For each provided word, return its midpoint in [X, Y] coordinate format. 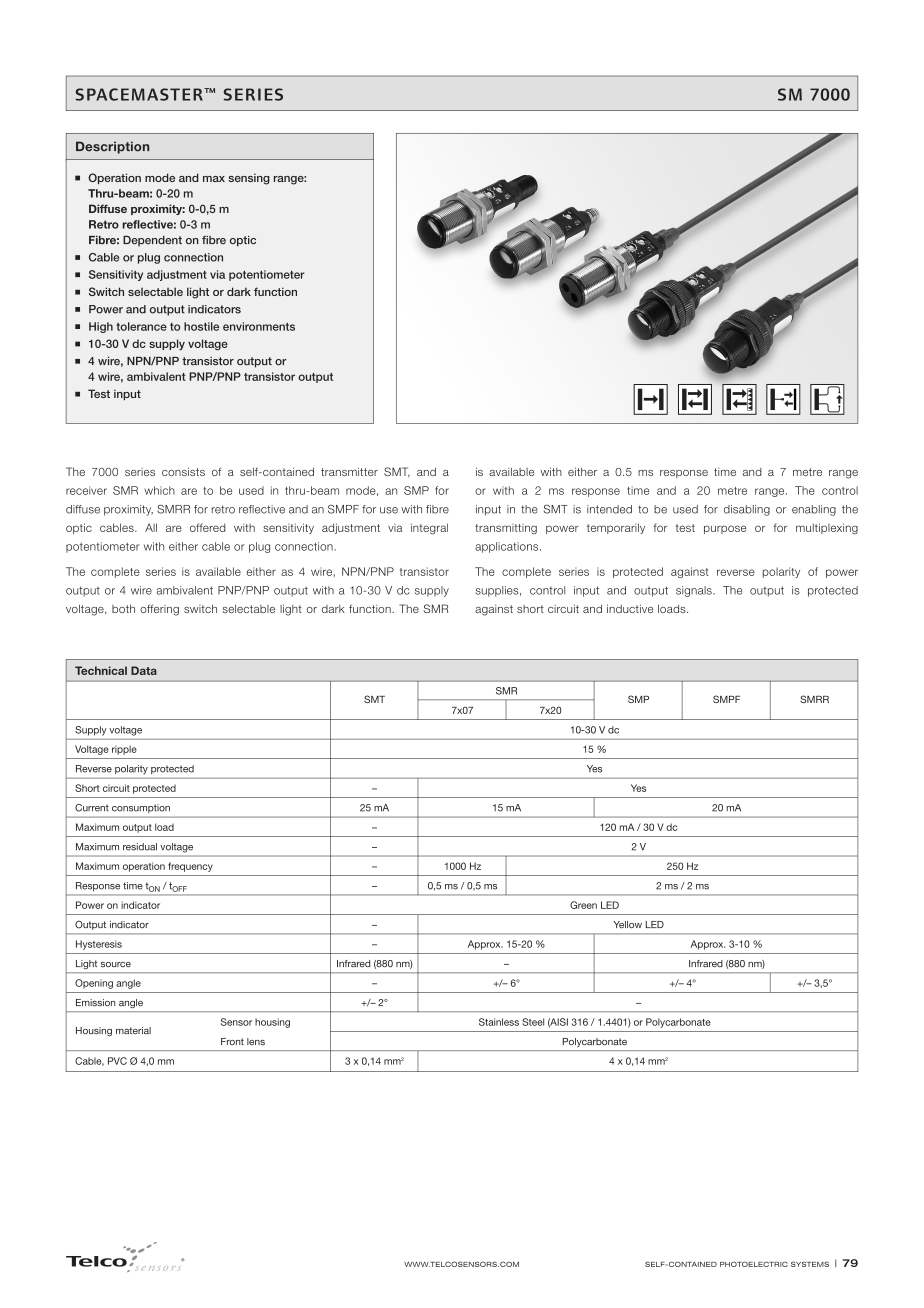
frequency [190, 867]
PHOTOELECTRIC [754, 1264]
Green [583, 905]
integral [429, 529]
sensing [249, 179]
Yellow [627, 924]
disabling [747, 510]
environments [259, 326]
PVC [117, 1061]
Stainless [499, 1022]
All [151, 527]
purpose [725, 529]
